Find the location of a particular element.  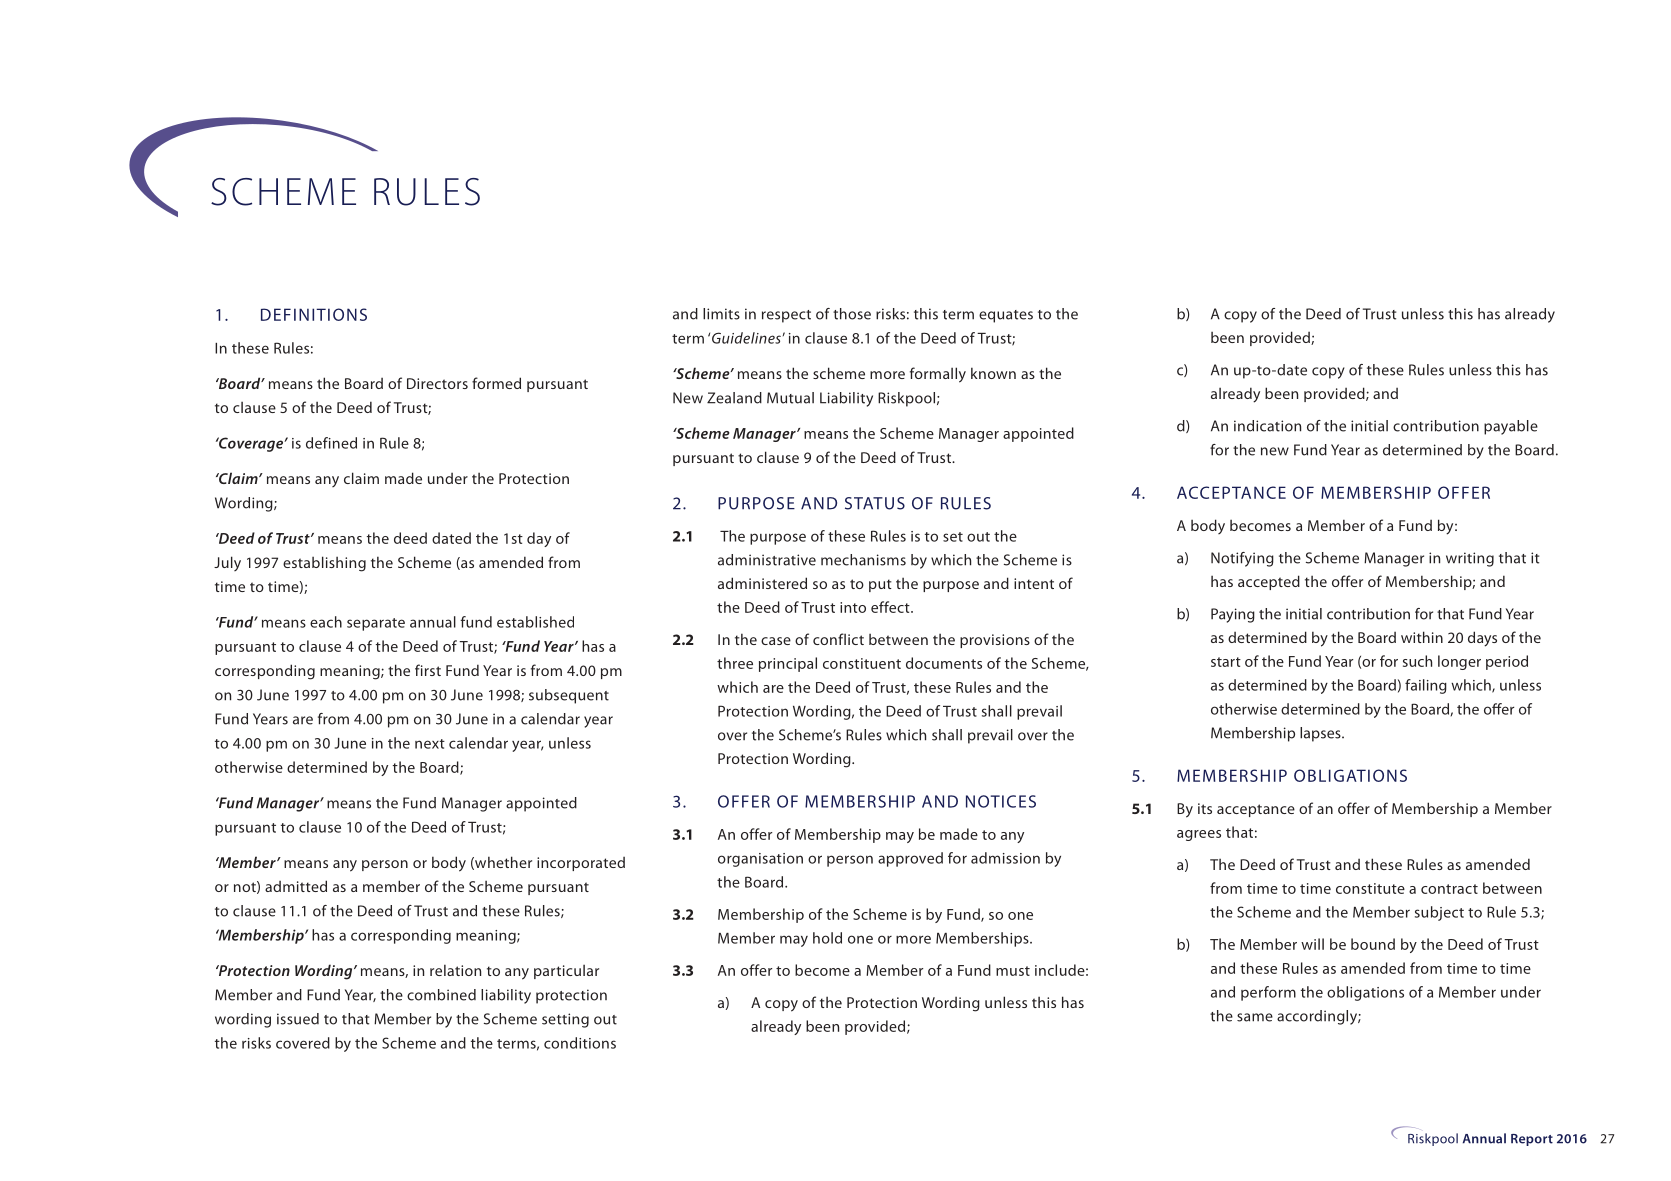

next is located at coordinates (430, 744).
